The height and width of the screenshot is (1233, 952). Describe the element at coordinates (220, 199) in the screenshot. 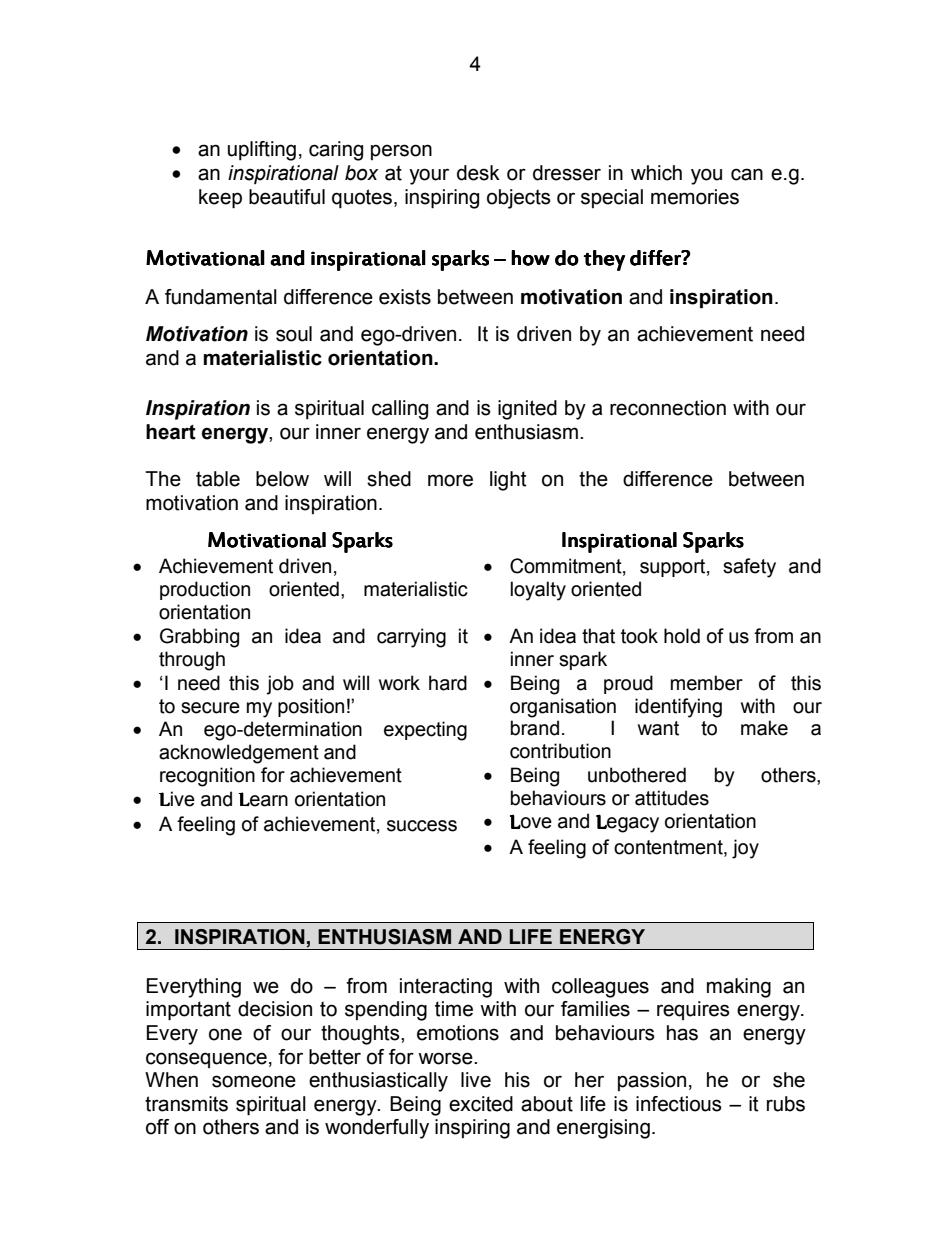

I see `keep` at that location.
